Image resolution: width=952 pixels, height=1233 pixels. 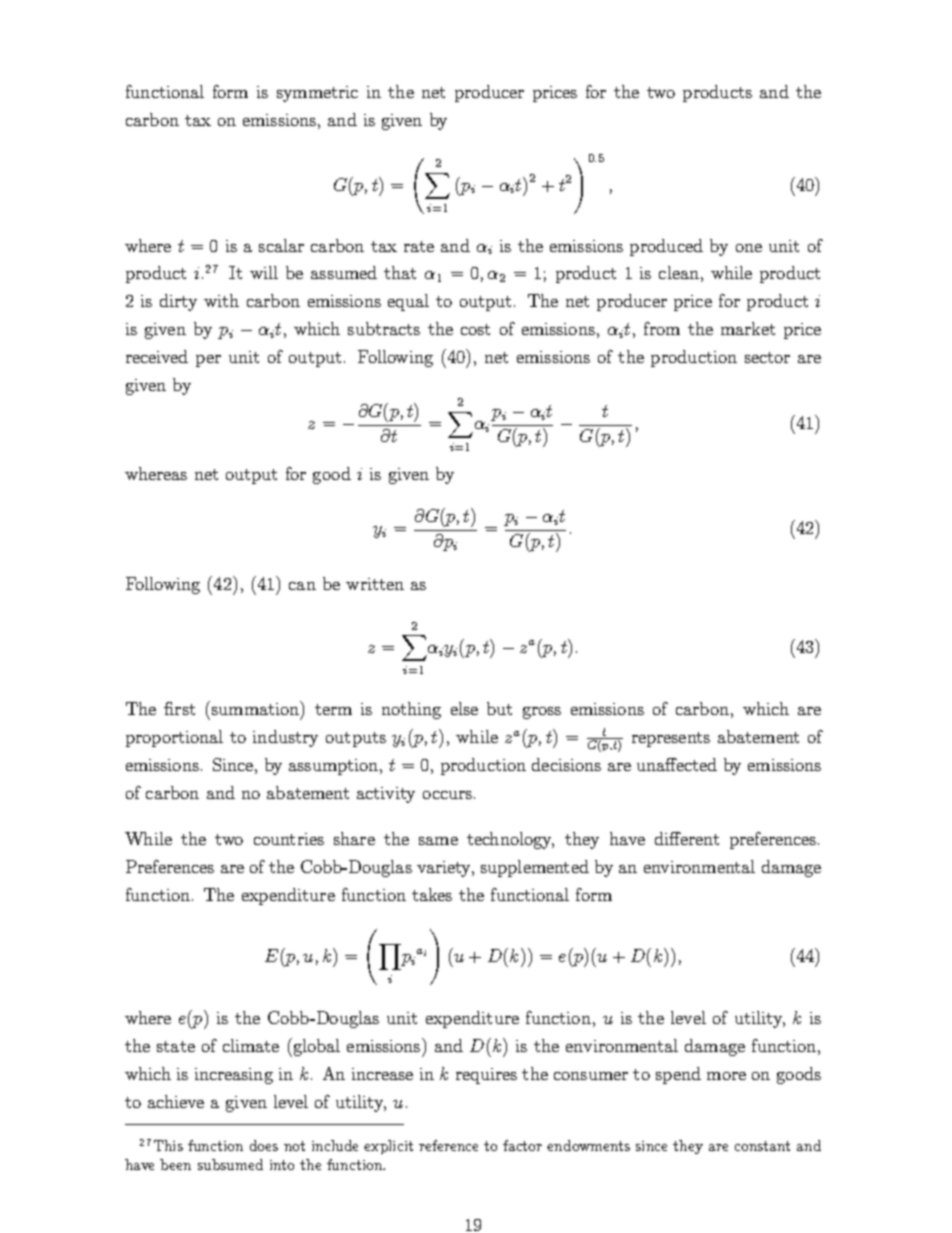 I want to click on occurs, so click(x=447, y=795).
